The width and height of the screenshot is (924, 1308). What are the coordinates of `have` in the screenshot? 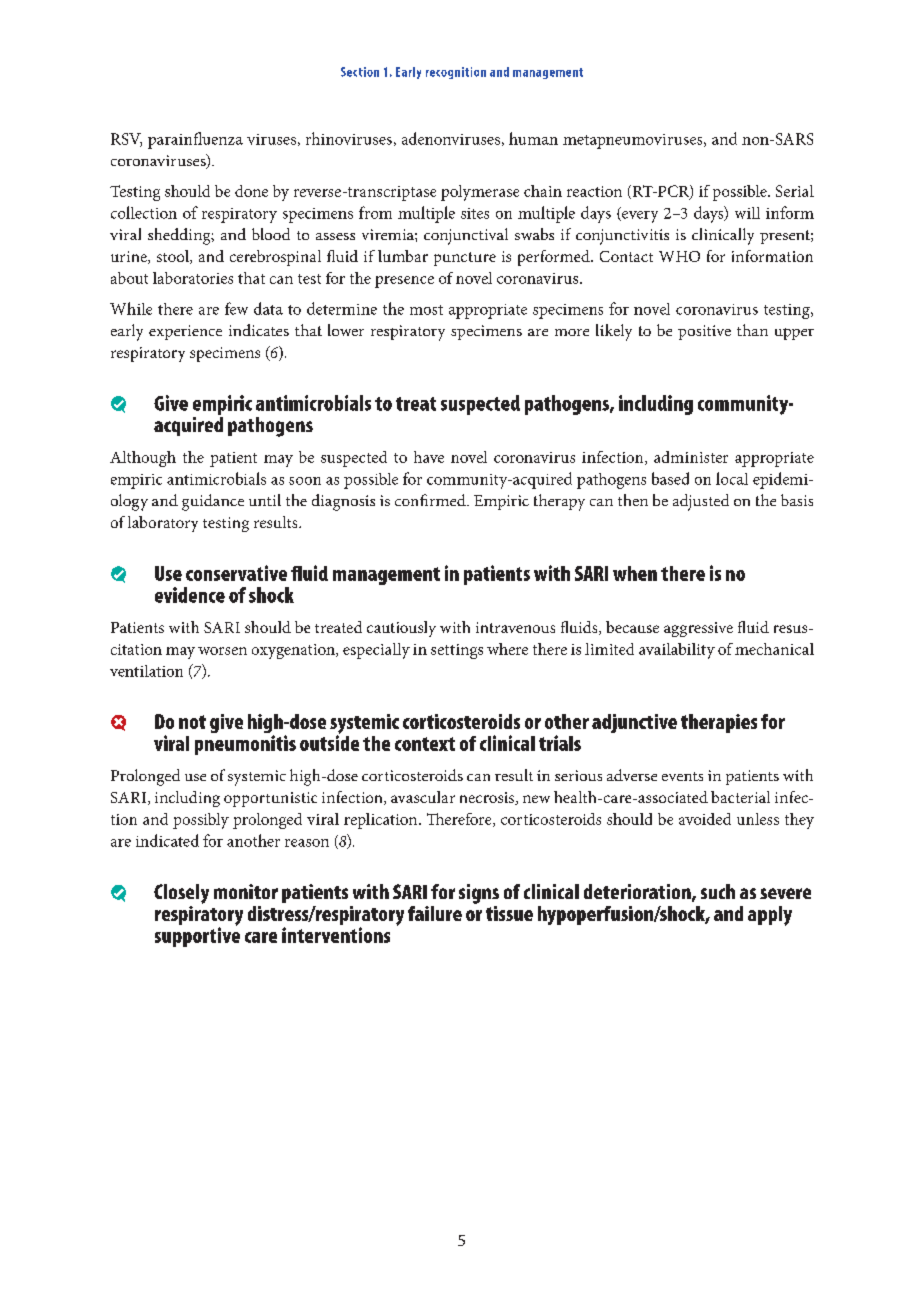 It's located at (429, 457).
